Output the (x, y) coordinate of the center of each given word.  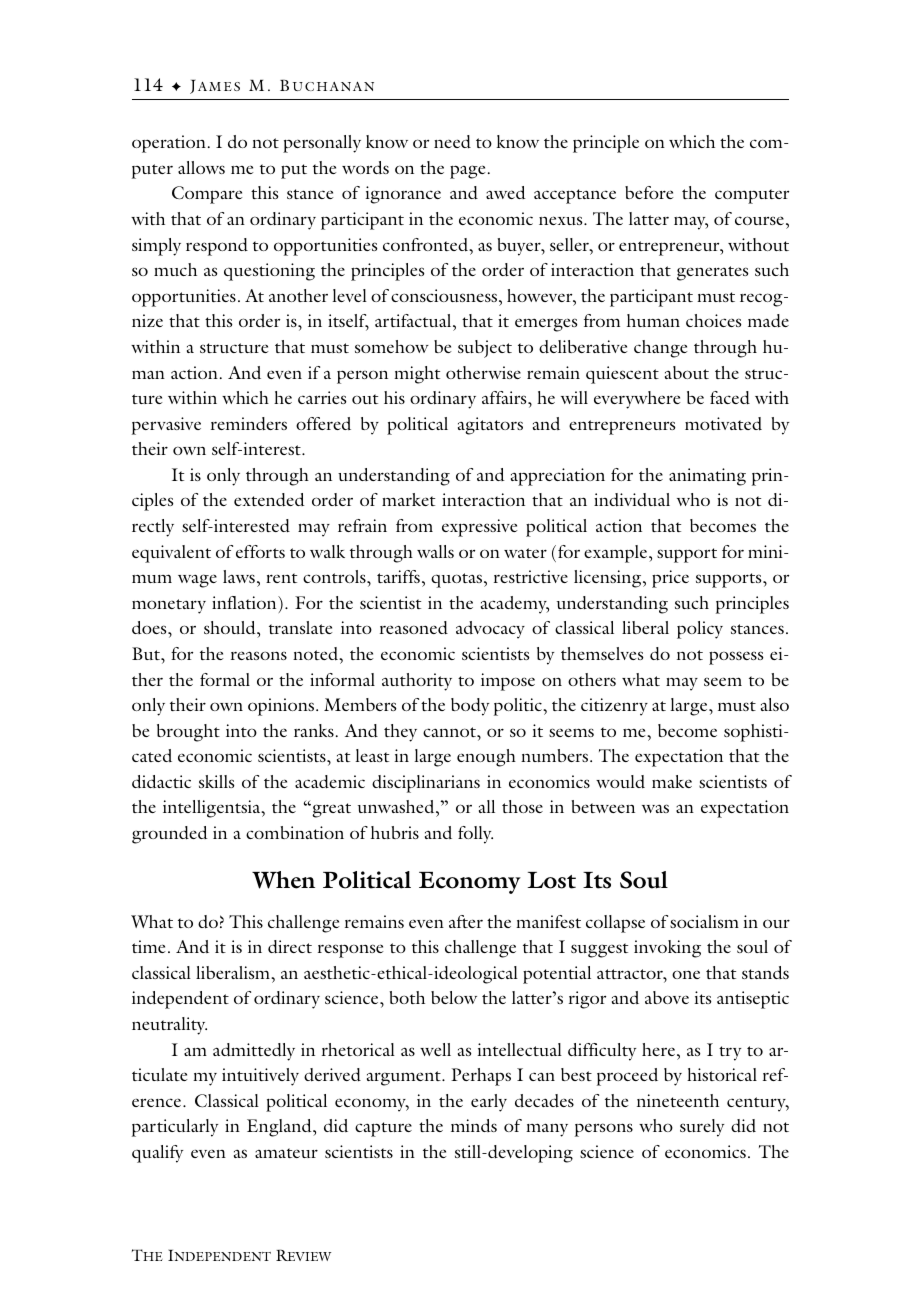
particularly (175, 1128)
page (468, 172)
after (466, 921)
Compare (207, 195)
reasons (259, 655)
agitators (490, 426)
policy (700, 630)
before (649, 192)
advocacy (490, 630)
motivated (723, 424)
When (283, 880)
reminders (249, 423)
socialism (704, 921)
